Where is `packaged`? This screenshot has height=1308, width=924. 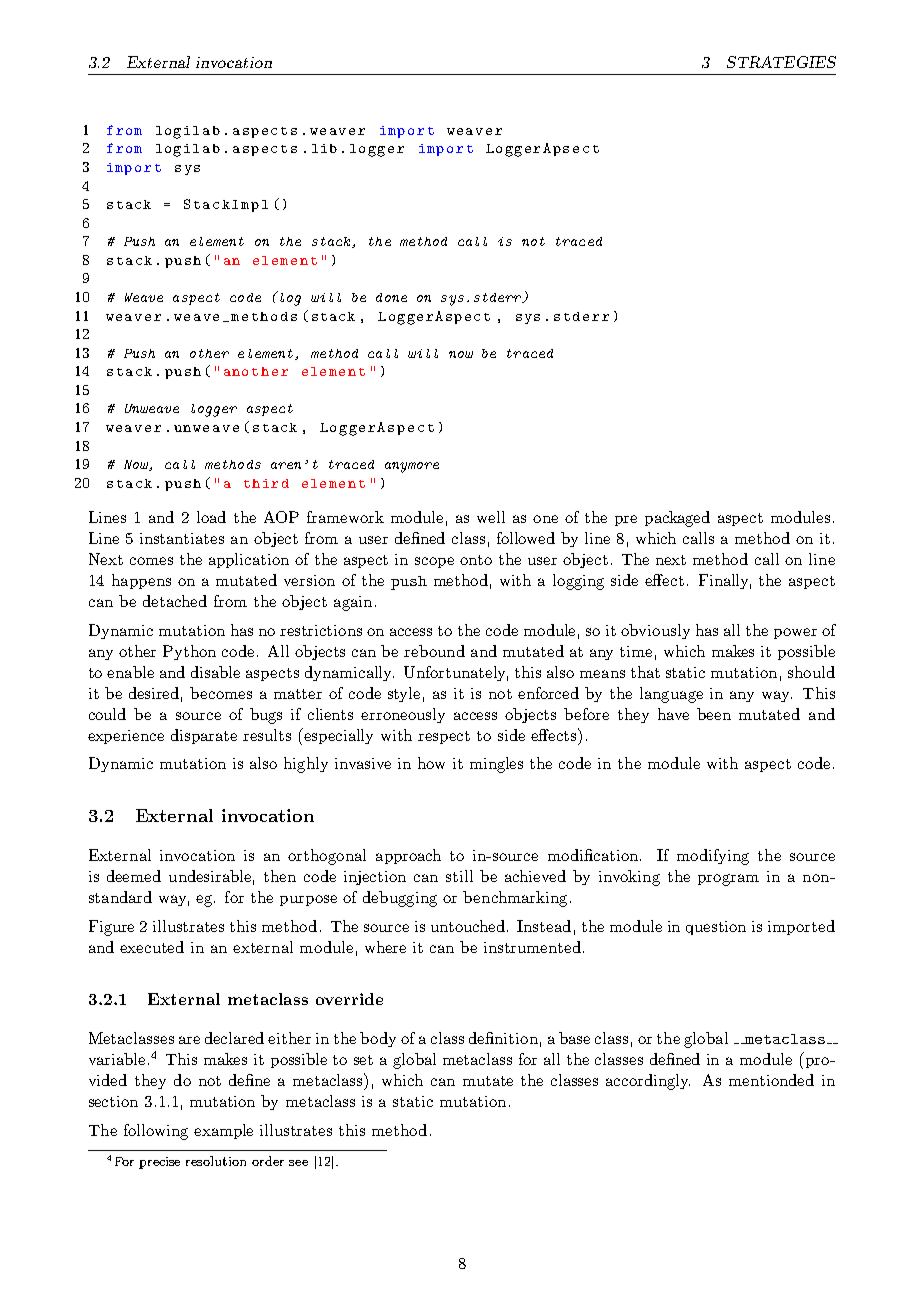 packaged is located at coordinates (677, 519).
